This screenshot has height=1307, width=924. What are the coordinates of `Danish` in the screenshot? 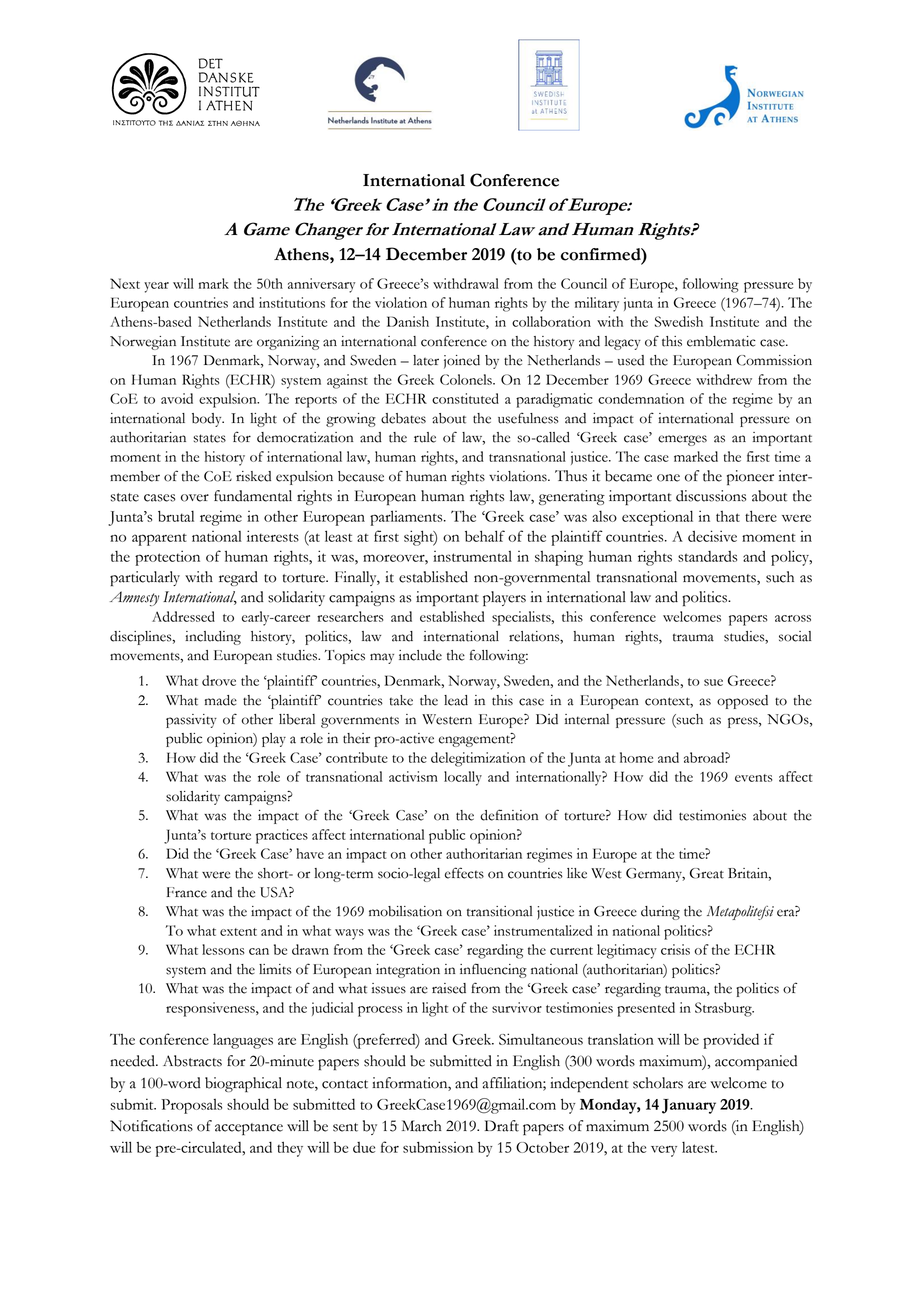 It's located at (408, 321).
